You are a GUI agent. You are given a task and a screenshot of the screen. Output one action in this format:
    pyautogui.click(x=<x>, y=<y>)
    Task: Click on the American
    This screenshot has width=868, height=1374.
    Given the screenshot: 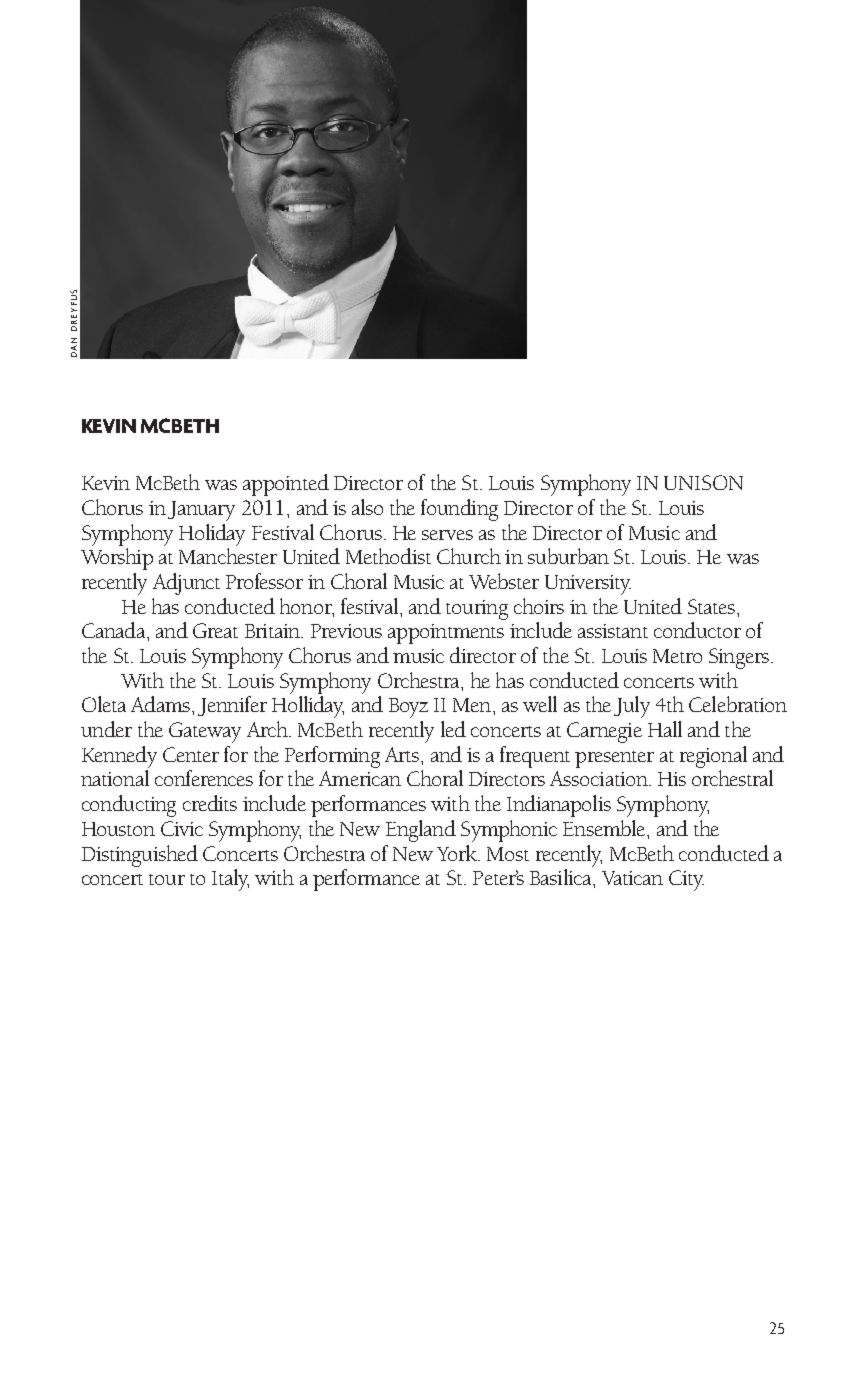 What is the action you would take?
    pyautogui.click(x=360, y=778)
